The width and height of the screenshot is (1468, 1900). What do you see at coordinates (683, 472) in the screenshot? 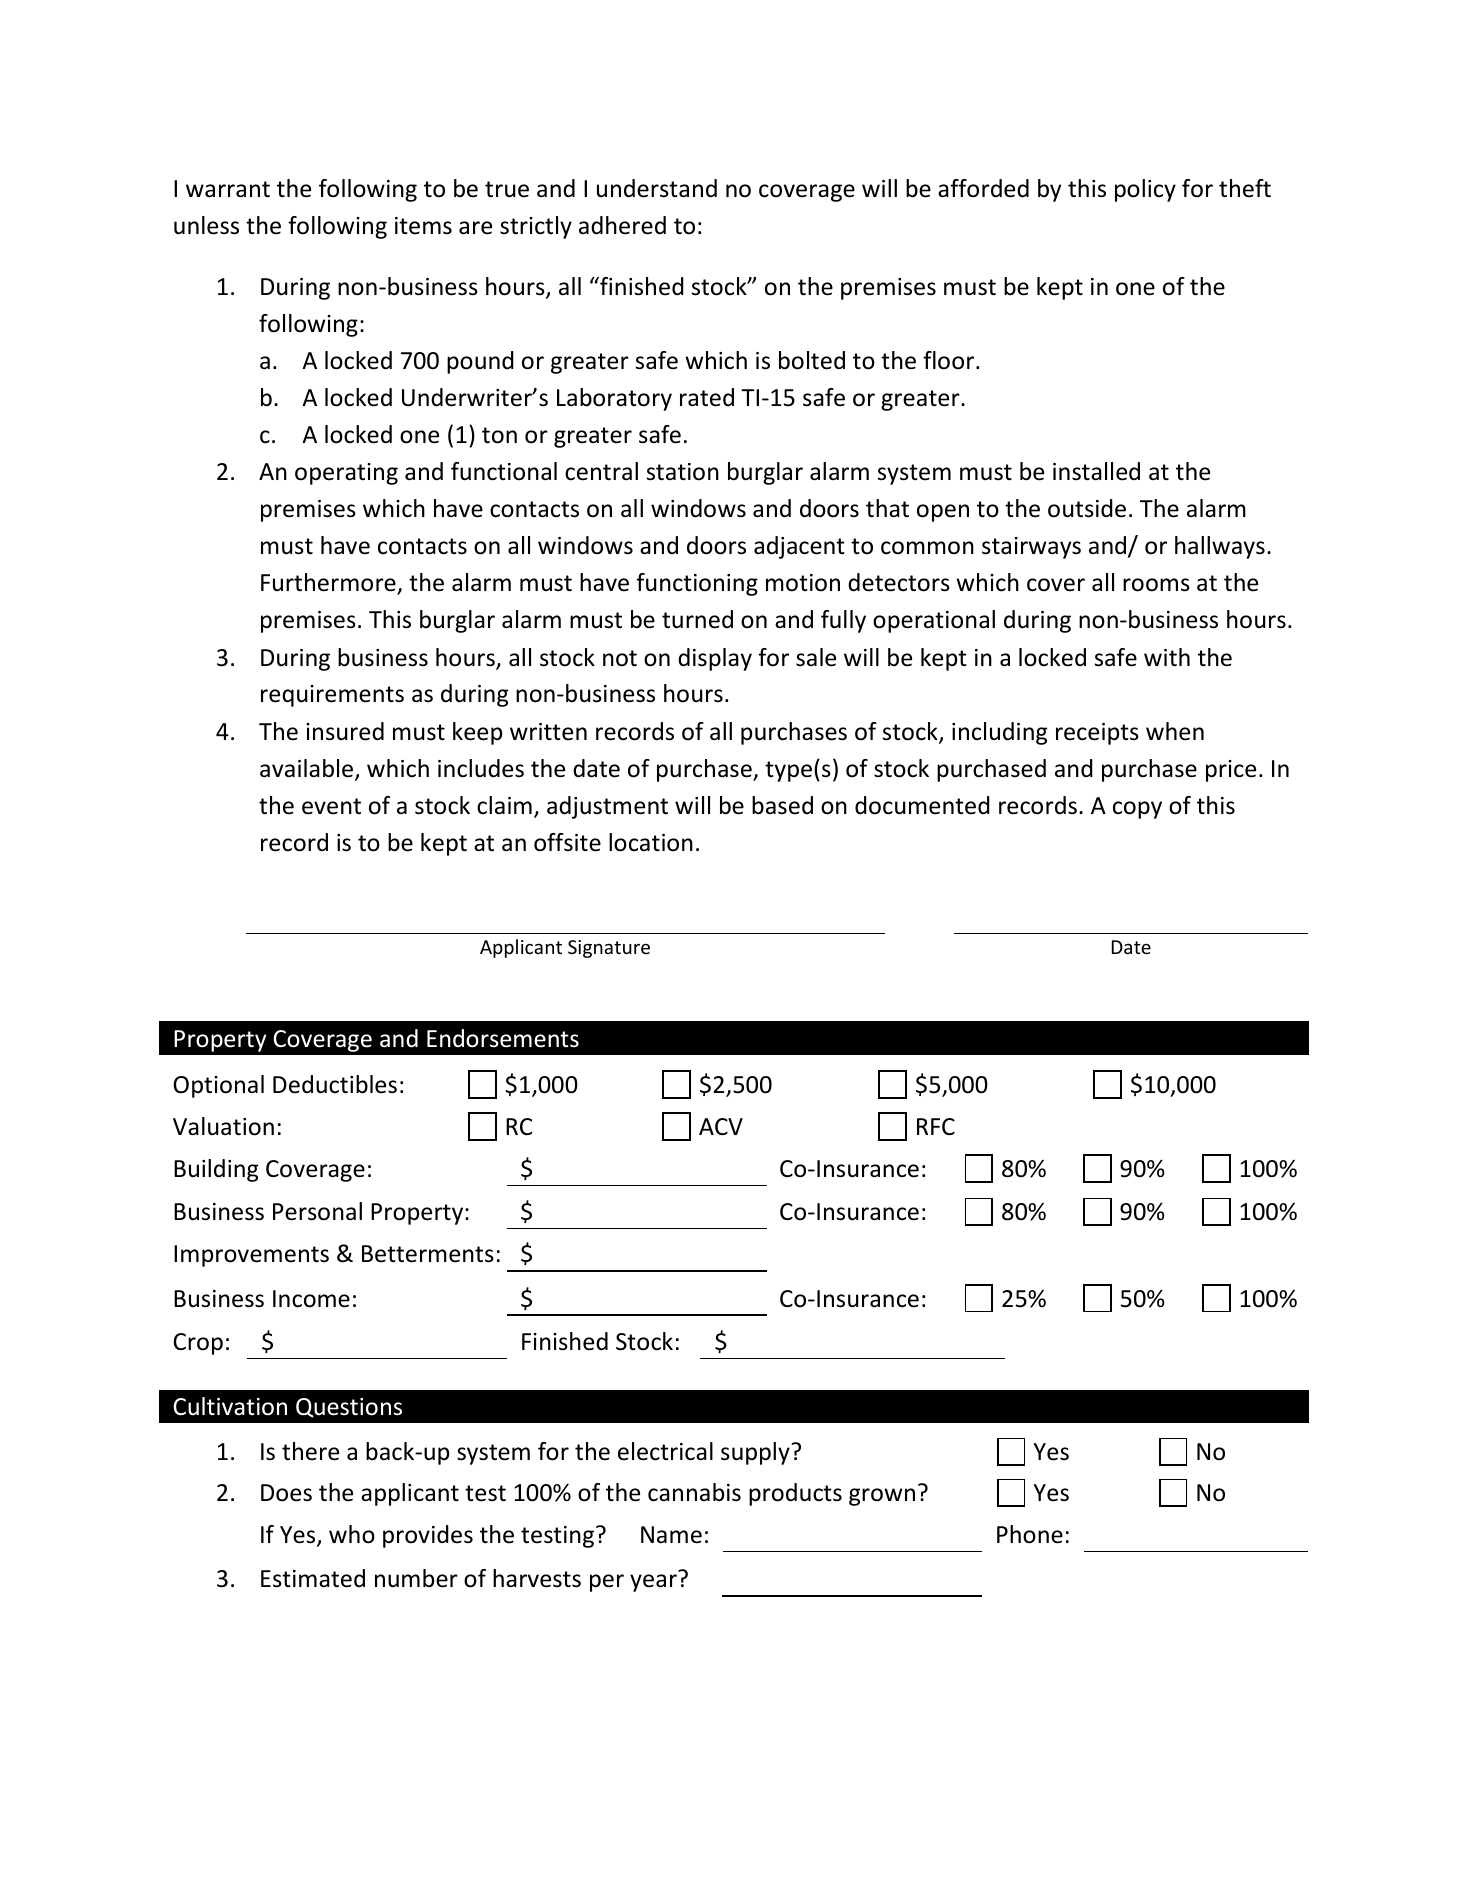
I see `station` at bounding box center [683, 472].
